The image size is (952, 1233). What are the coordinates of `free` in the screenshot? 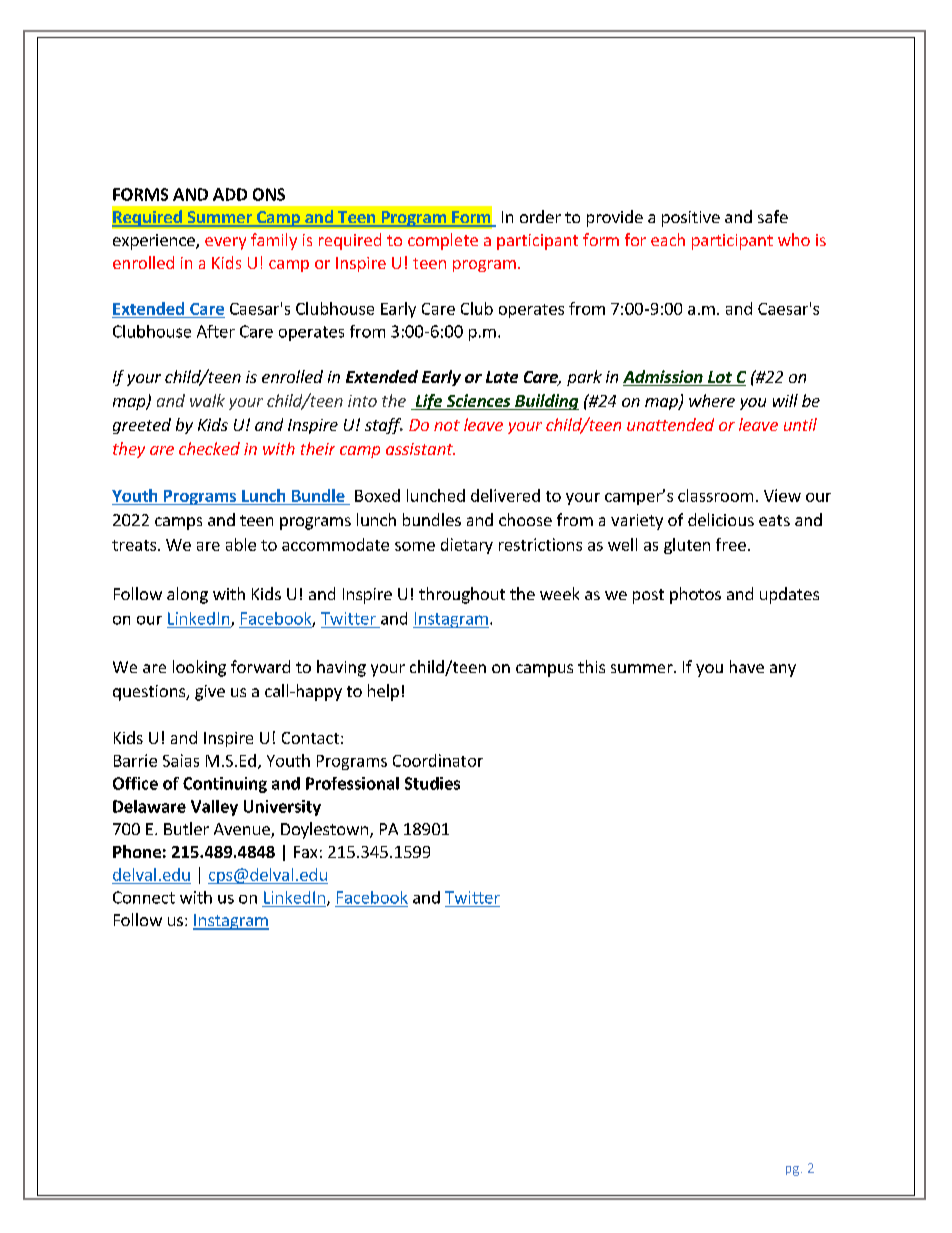 It's located at (731, 544).
